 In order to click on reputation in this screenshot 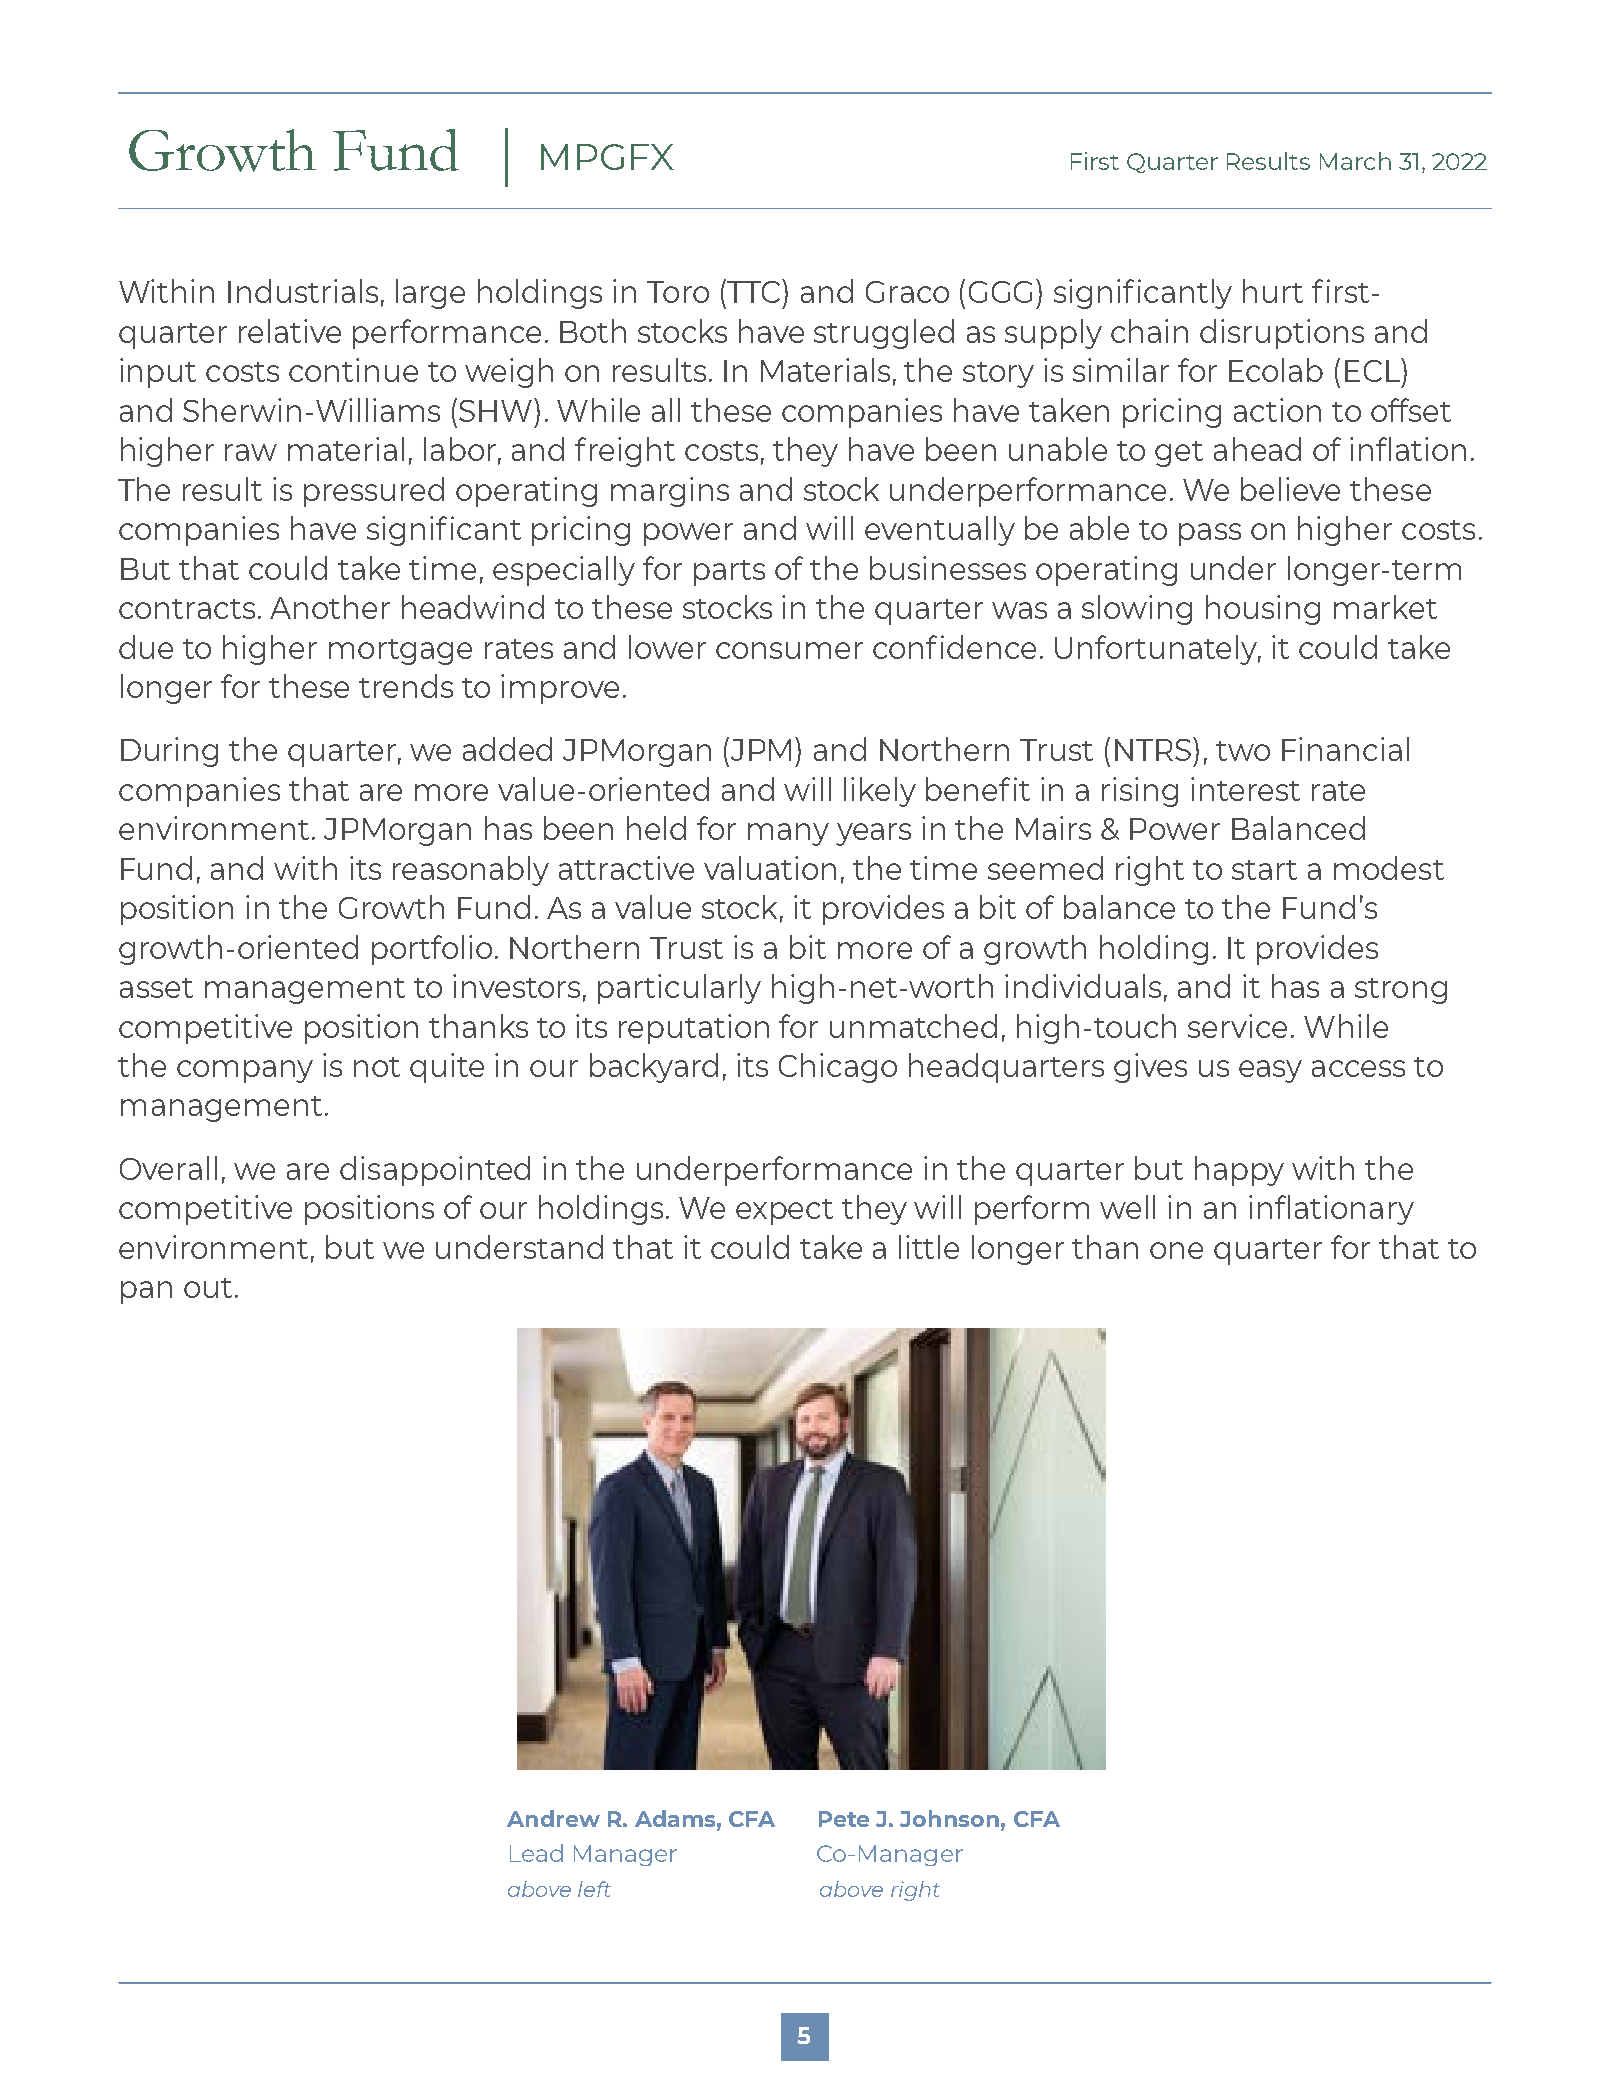, I will do `click(694, 1029)`.
